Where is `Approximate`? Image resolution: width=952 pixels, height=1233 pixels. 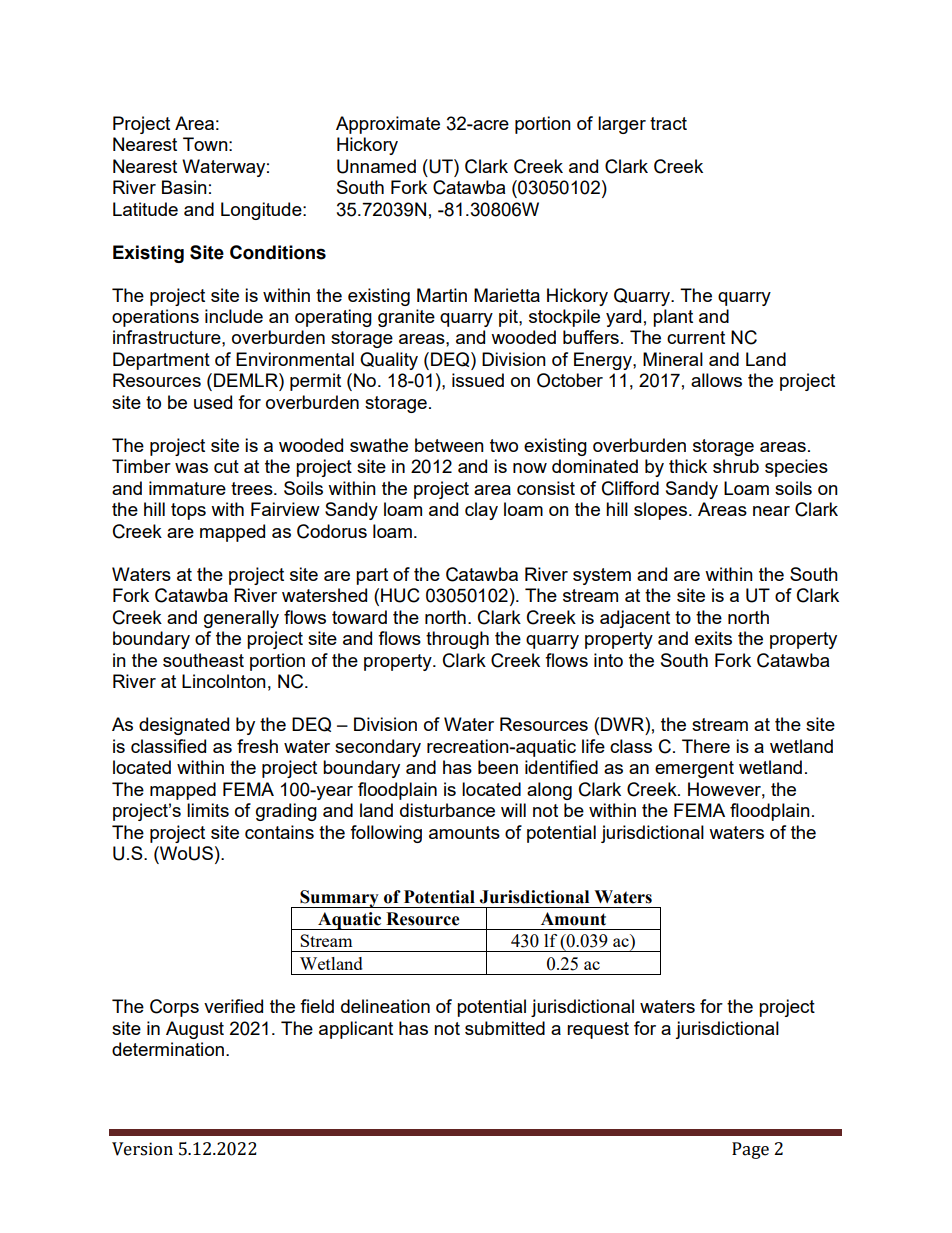
Approximate is located at coordinates (388, 125).
